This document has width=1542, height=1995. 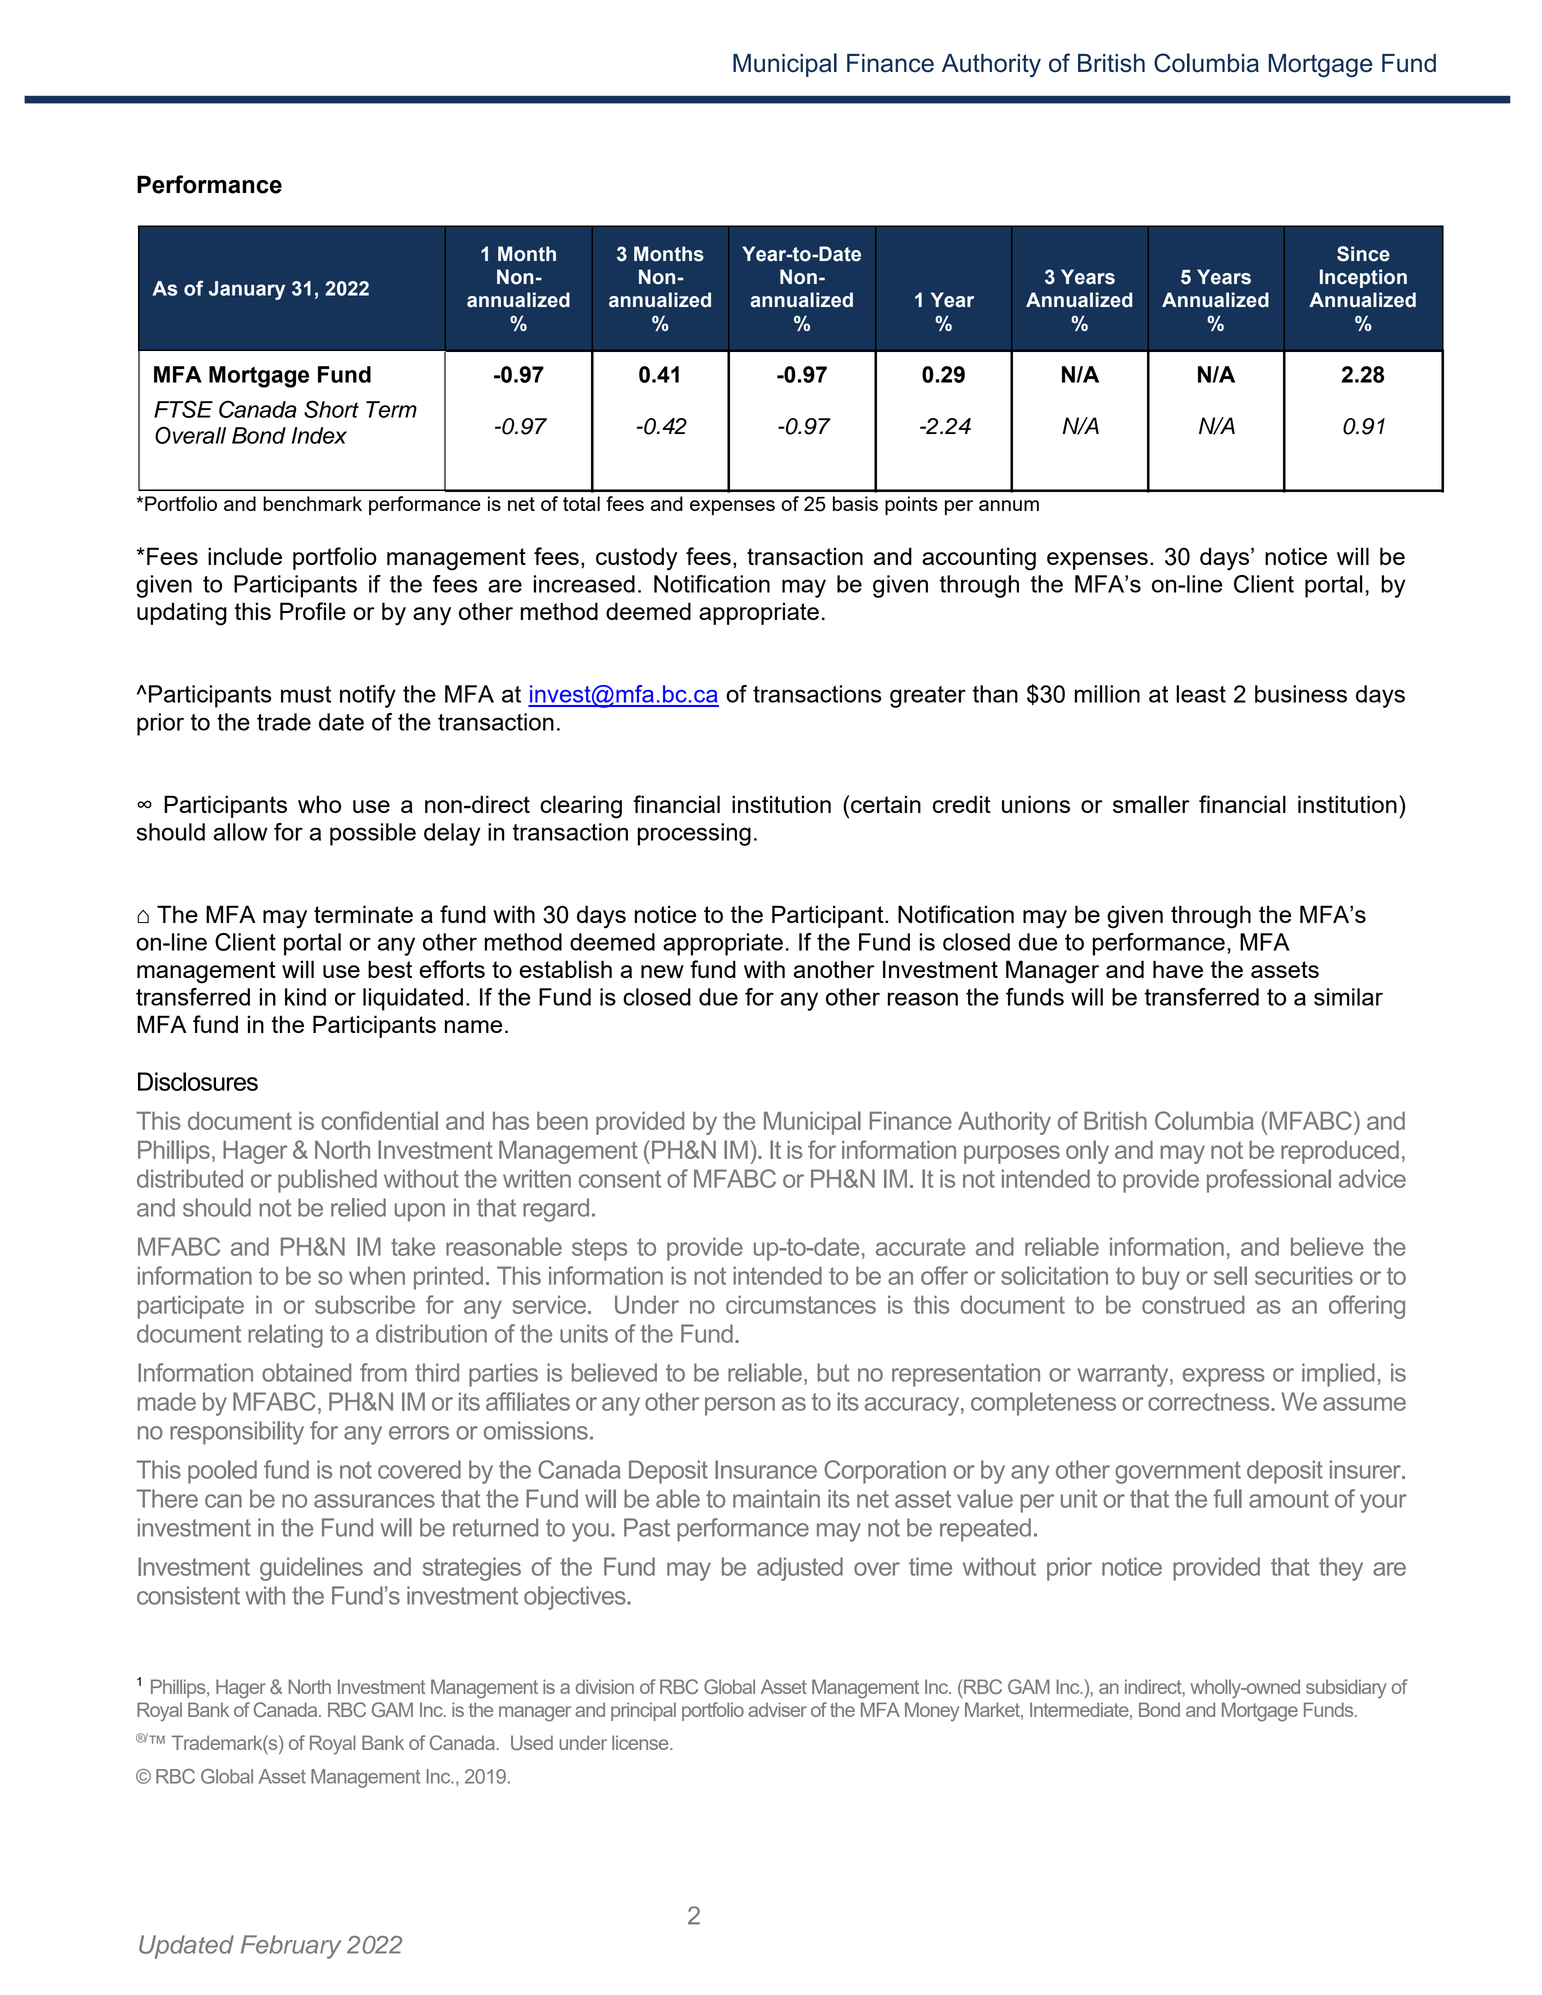 What do you see at coordinates (379, 1120) in the document?
I see `confidential` at bounding box center [379, 1120].
